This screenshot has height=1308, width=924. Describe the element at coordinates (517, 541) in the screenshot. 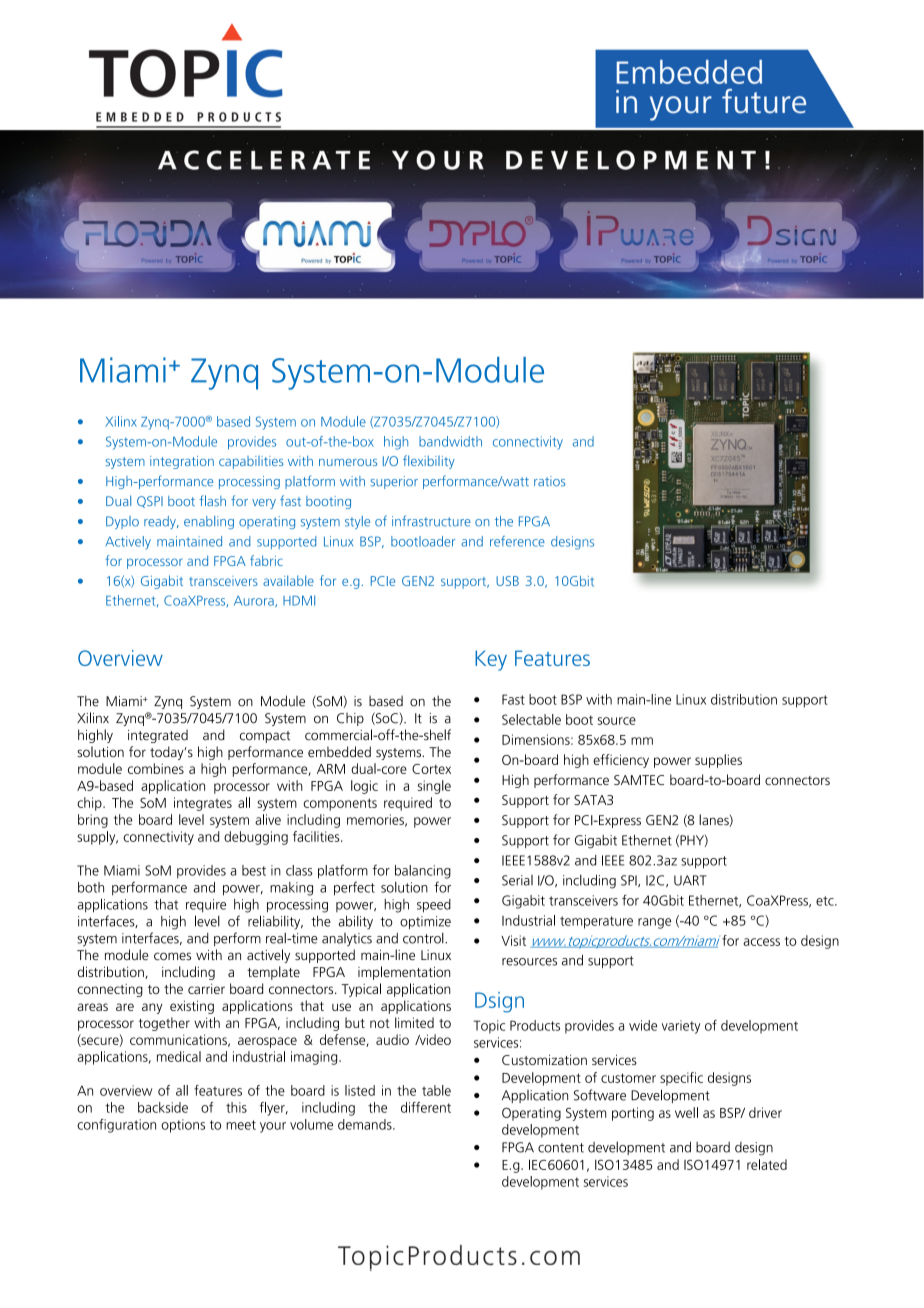

I see `reference` at that location.
